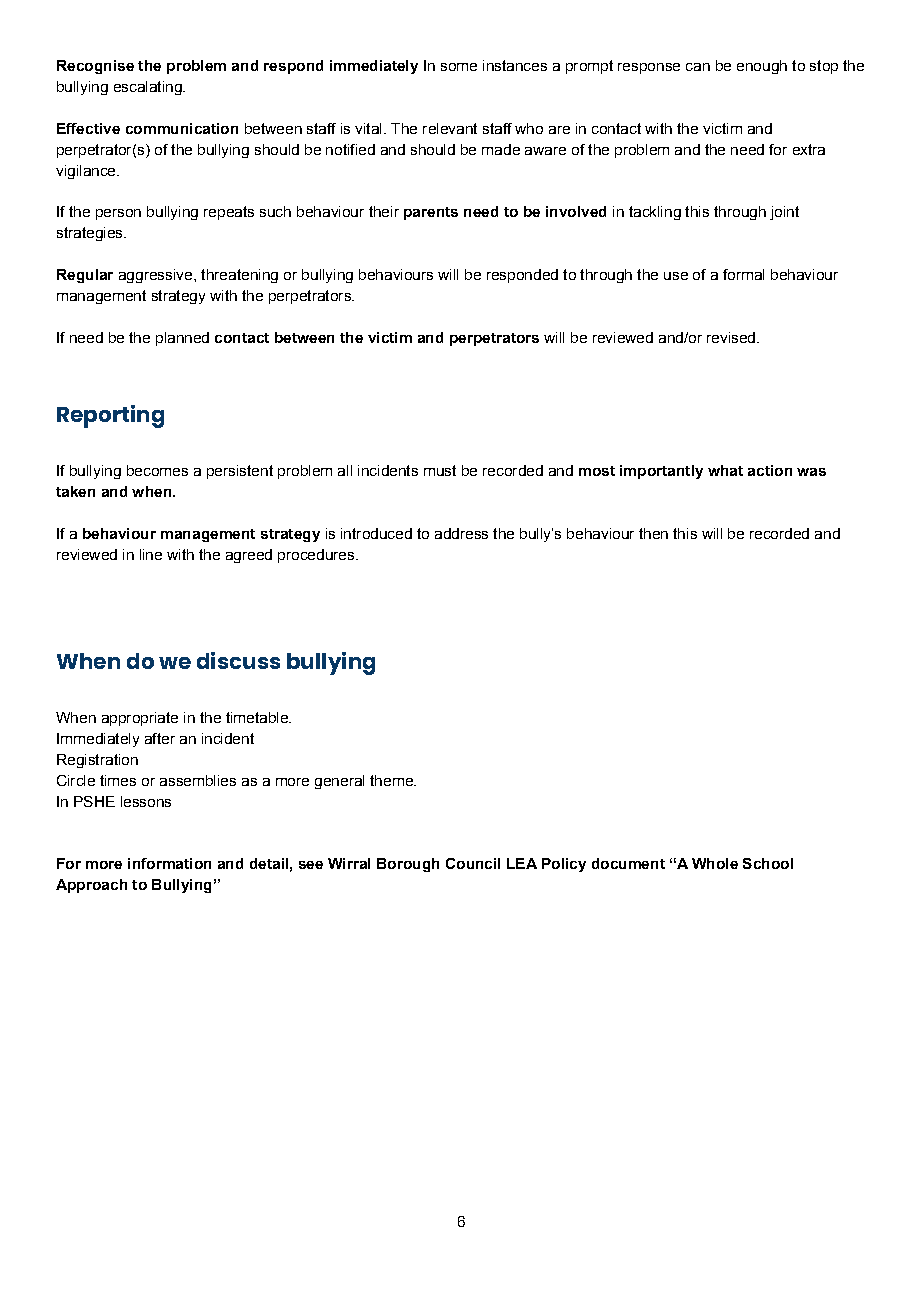  Describe the element at coordinates (169, 863) in the screenshot. I see `information` at that location.
